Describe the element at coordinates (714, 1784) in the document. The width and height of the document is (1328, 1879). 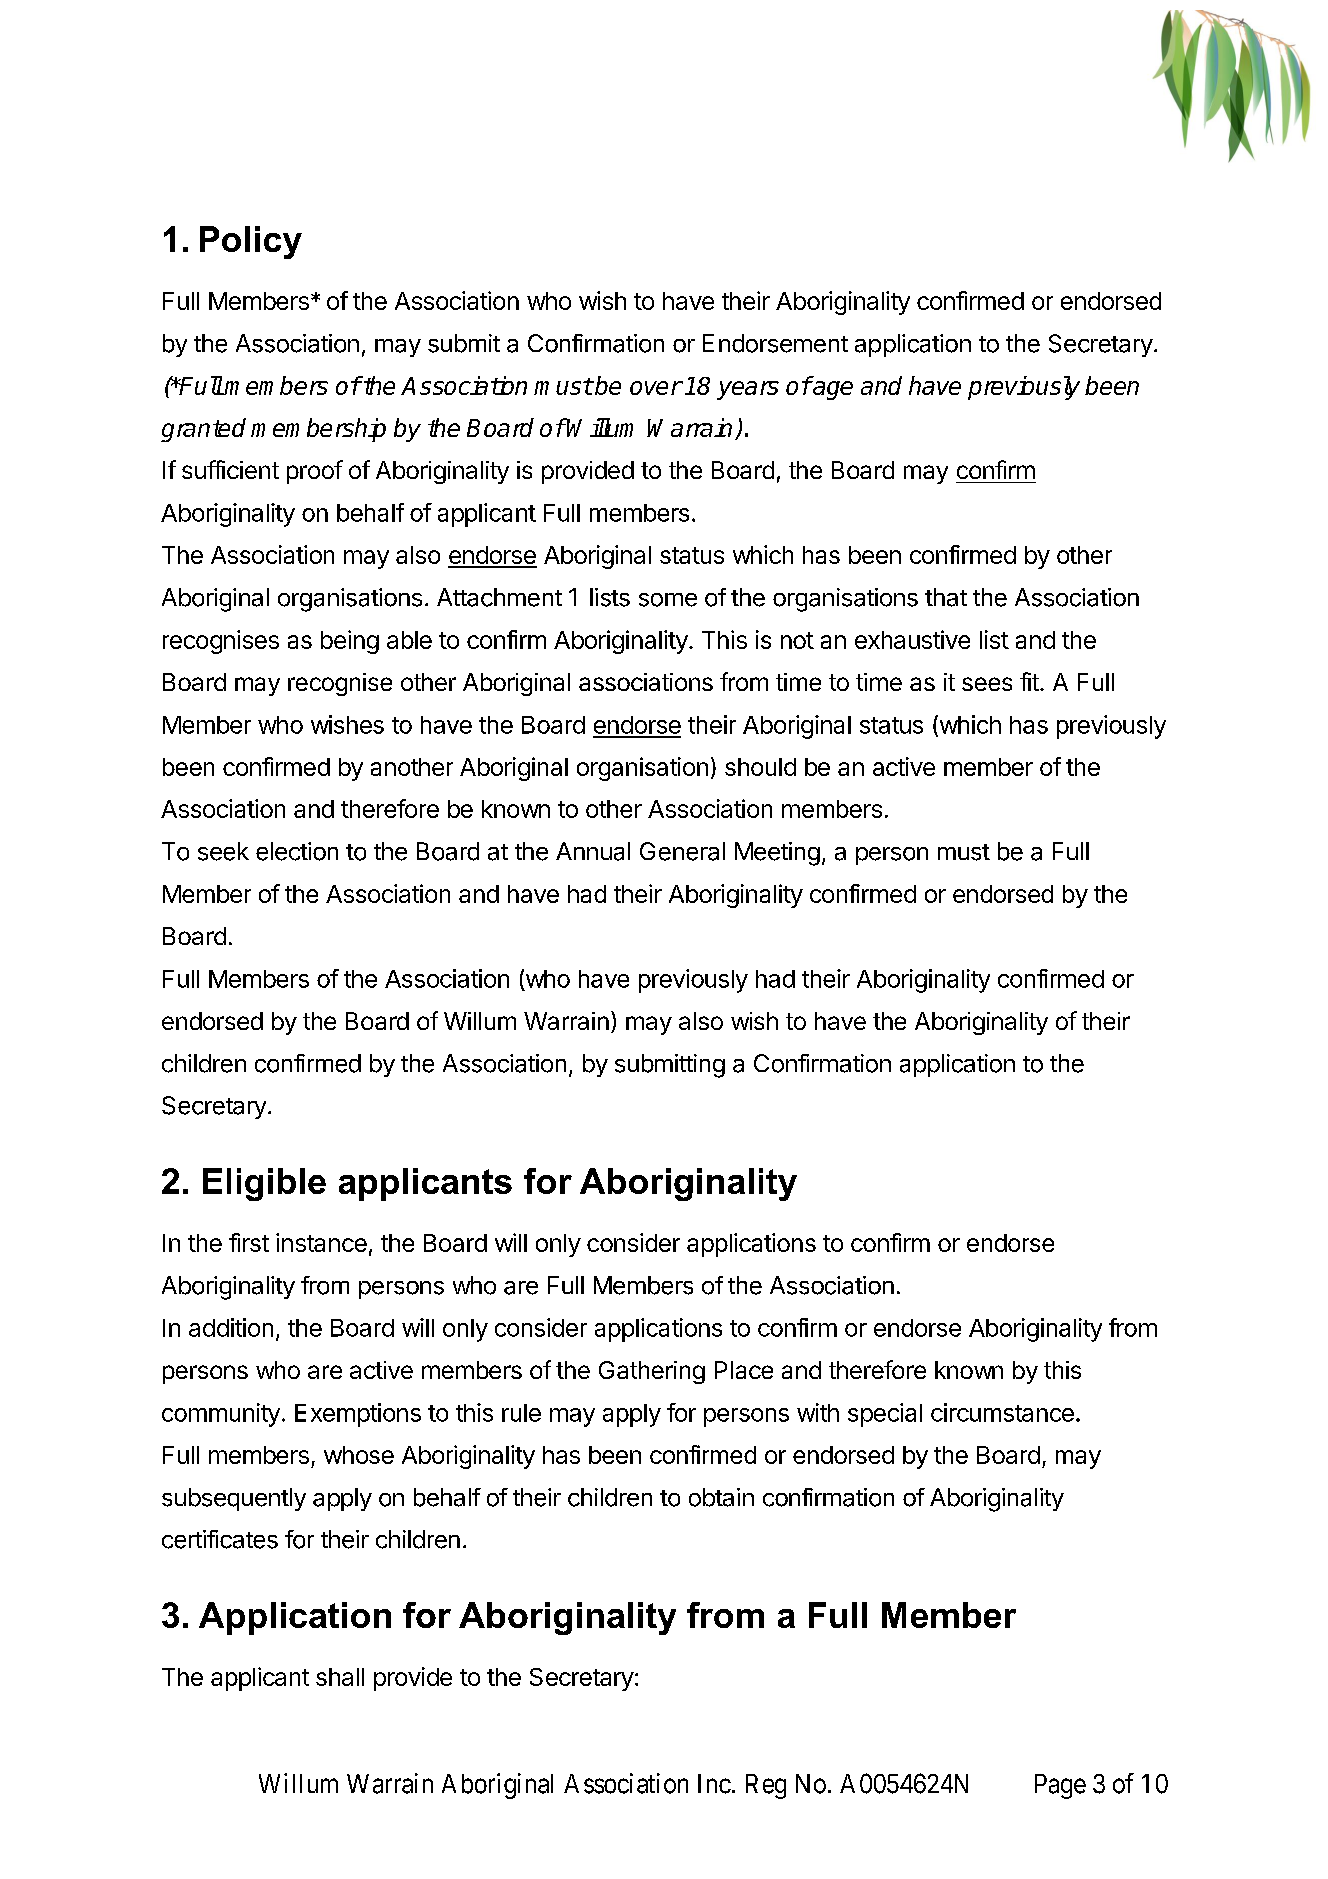
I see `Inc` at that location.
